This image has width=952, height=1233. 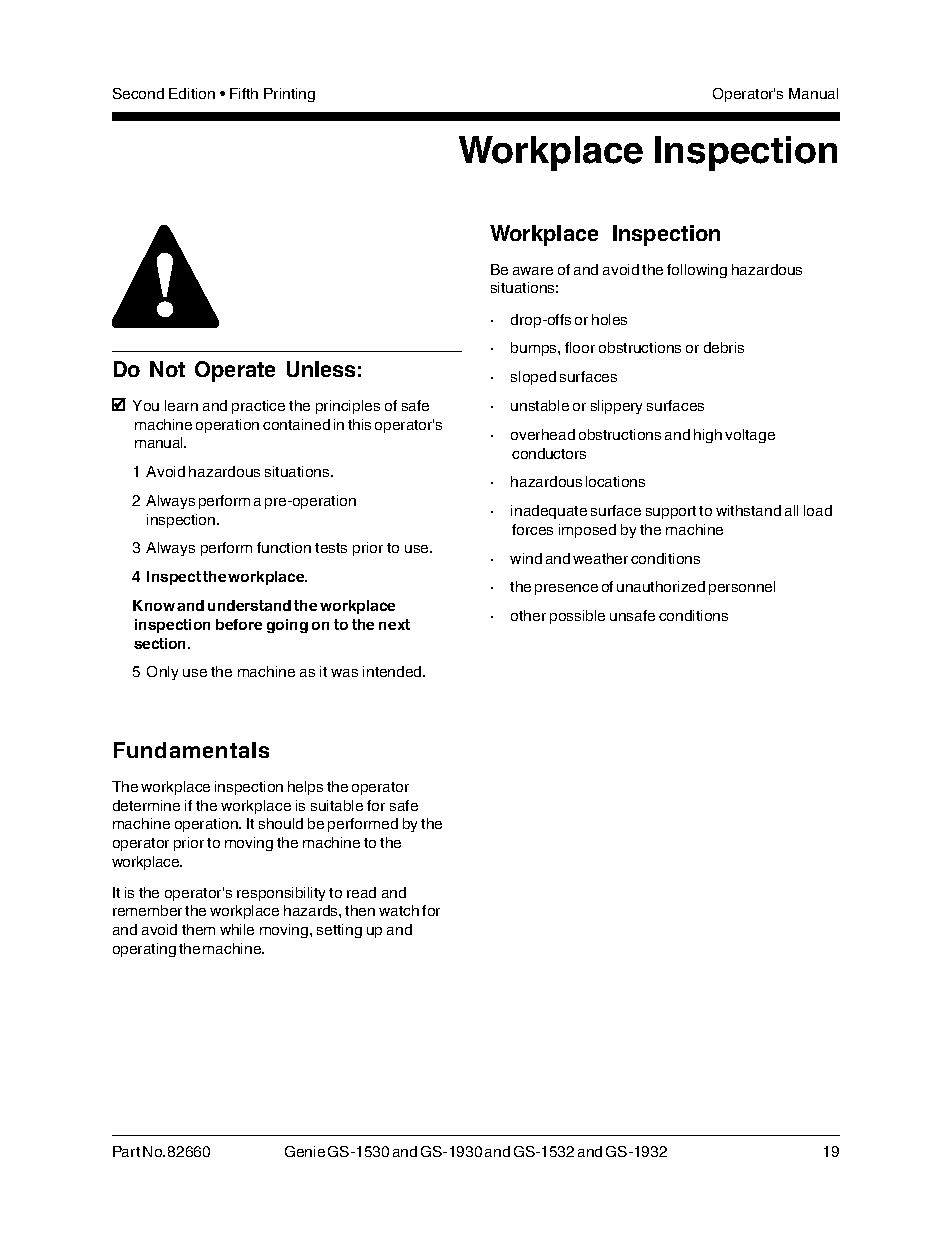 I want to click on debris, so click(x=724, y=347).
